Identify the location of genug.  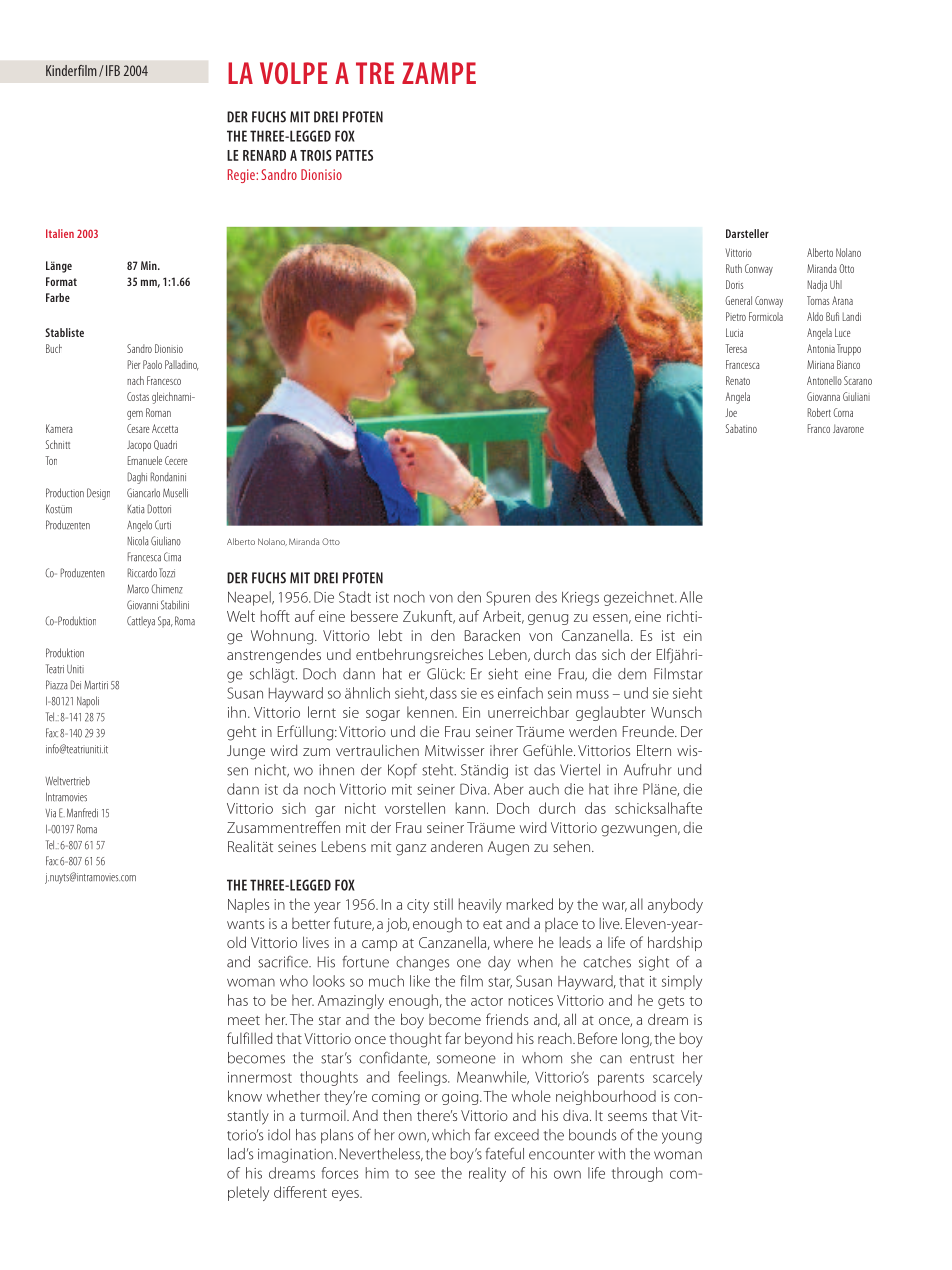
(548, 619).
